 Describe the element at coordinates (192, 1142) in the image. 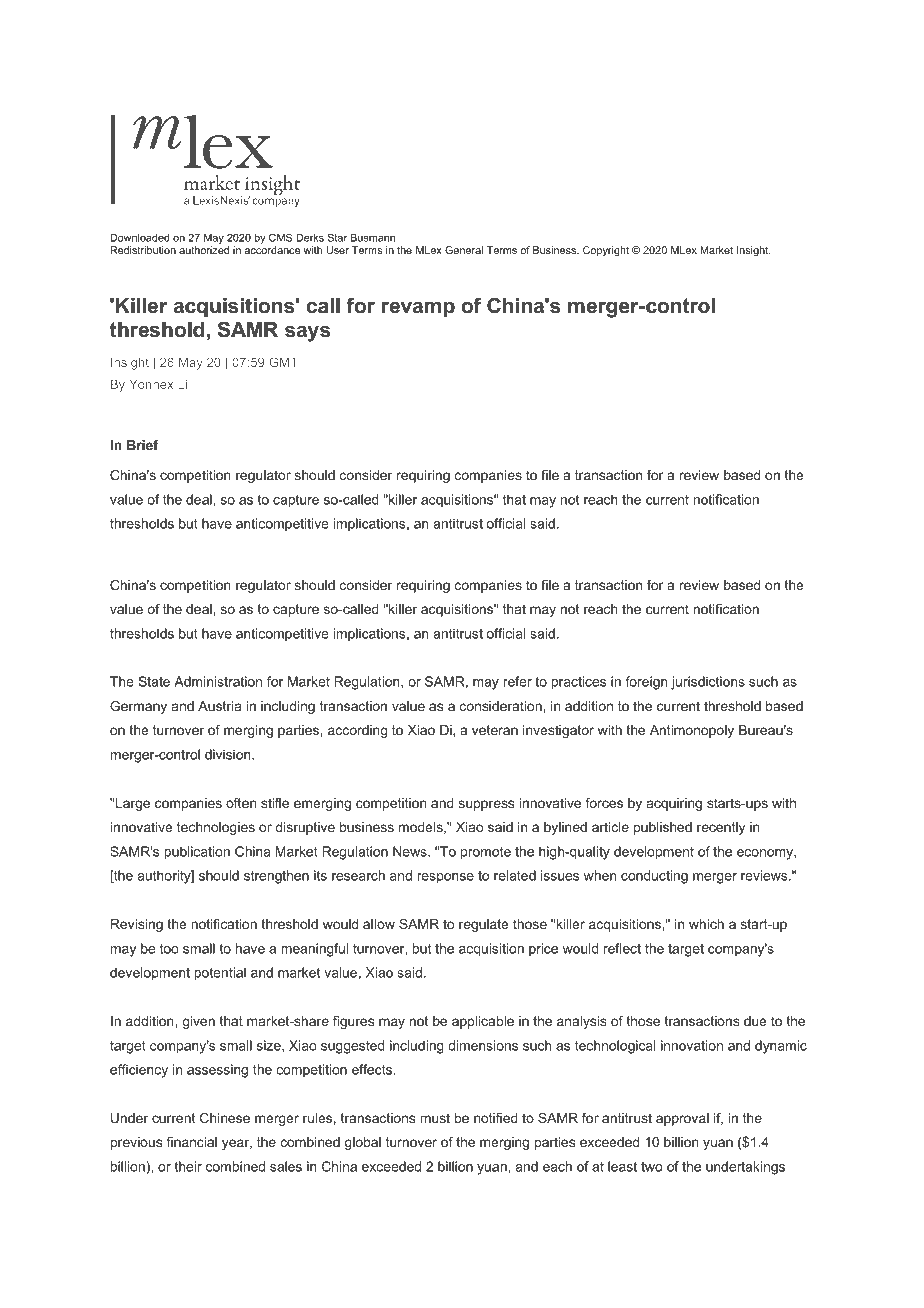

I see `financial` at that location.
